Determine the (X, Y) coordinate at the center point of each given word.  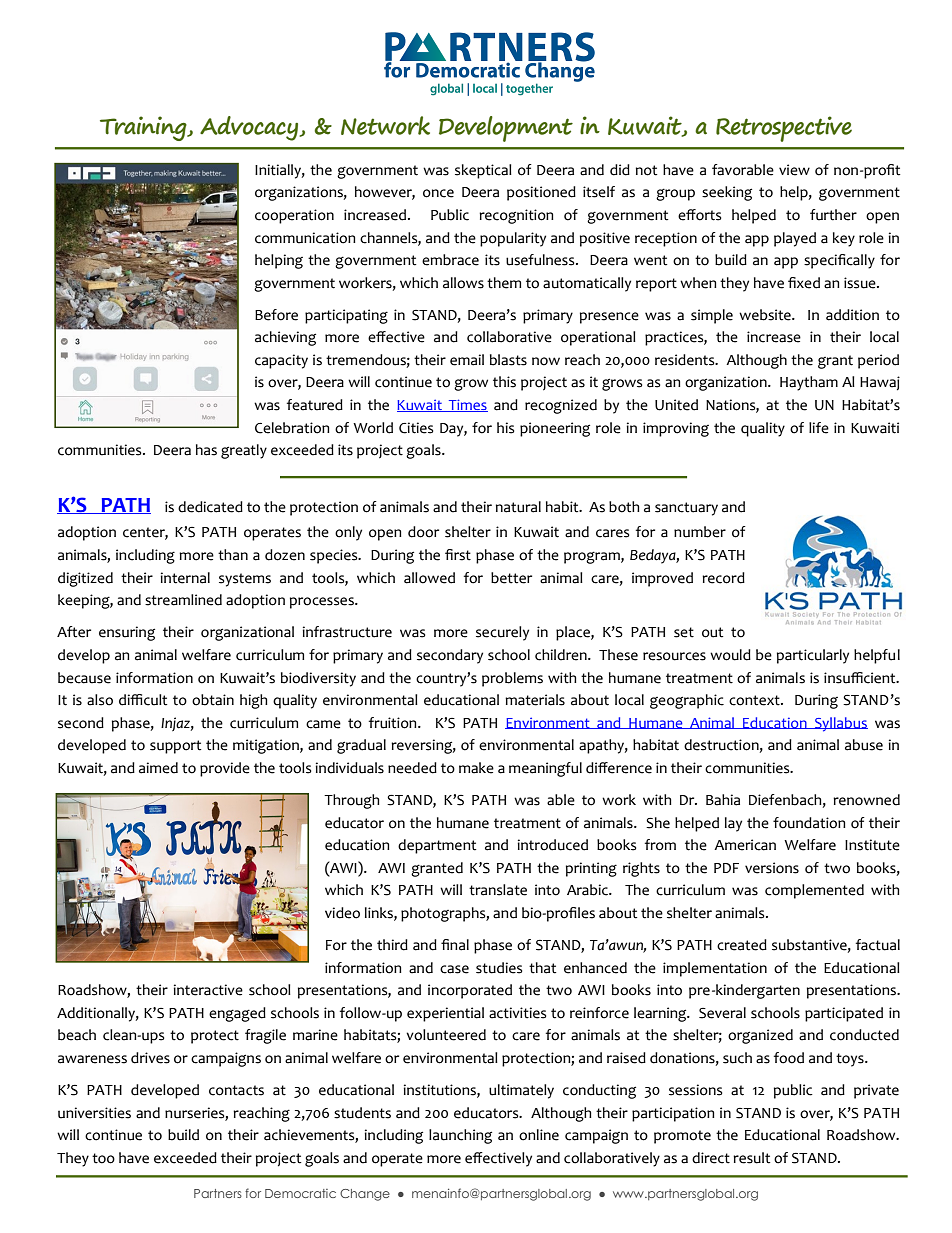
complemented (814, 891)
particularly (813, 656)
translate (498, 890)
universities (94, 1113)
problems (512, 679)
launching (460, 1136)
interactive (208, 990)
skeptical (483, 171)
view (794, 170)
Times (467, 405)
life (819, 428)
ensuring (127, 633)
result (751, 1158)
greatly (244, 451)
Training (144, 128)
